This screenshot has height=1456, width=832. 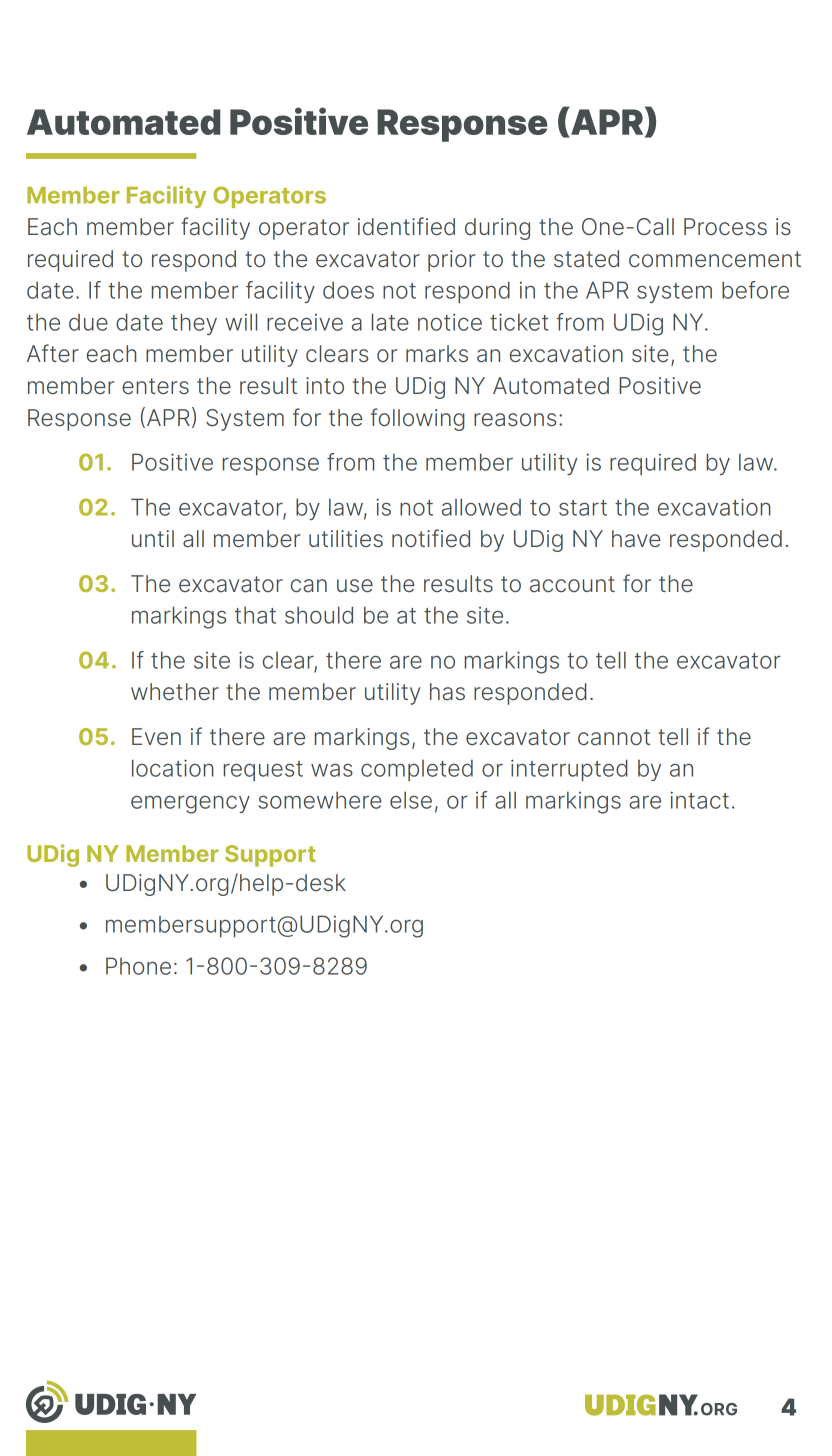 I want to click on Phone, so click(x=138, y=966).
